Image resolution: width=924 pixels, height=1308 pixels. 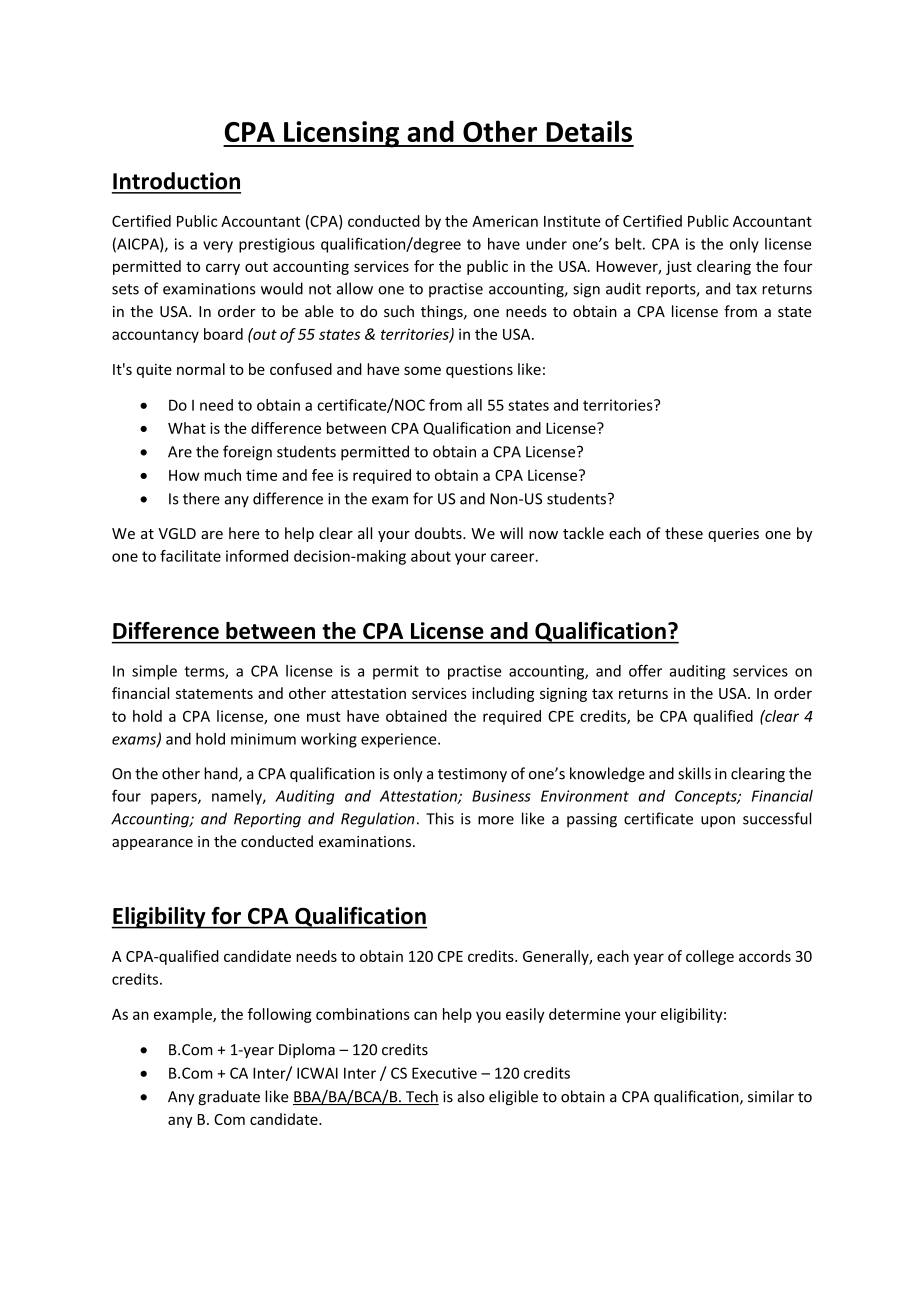 I want to click on American, so click(x=505, y=221).
